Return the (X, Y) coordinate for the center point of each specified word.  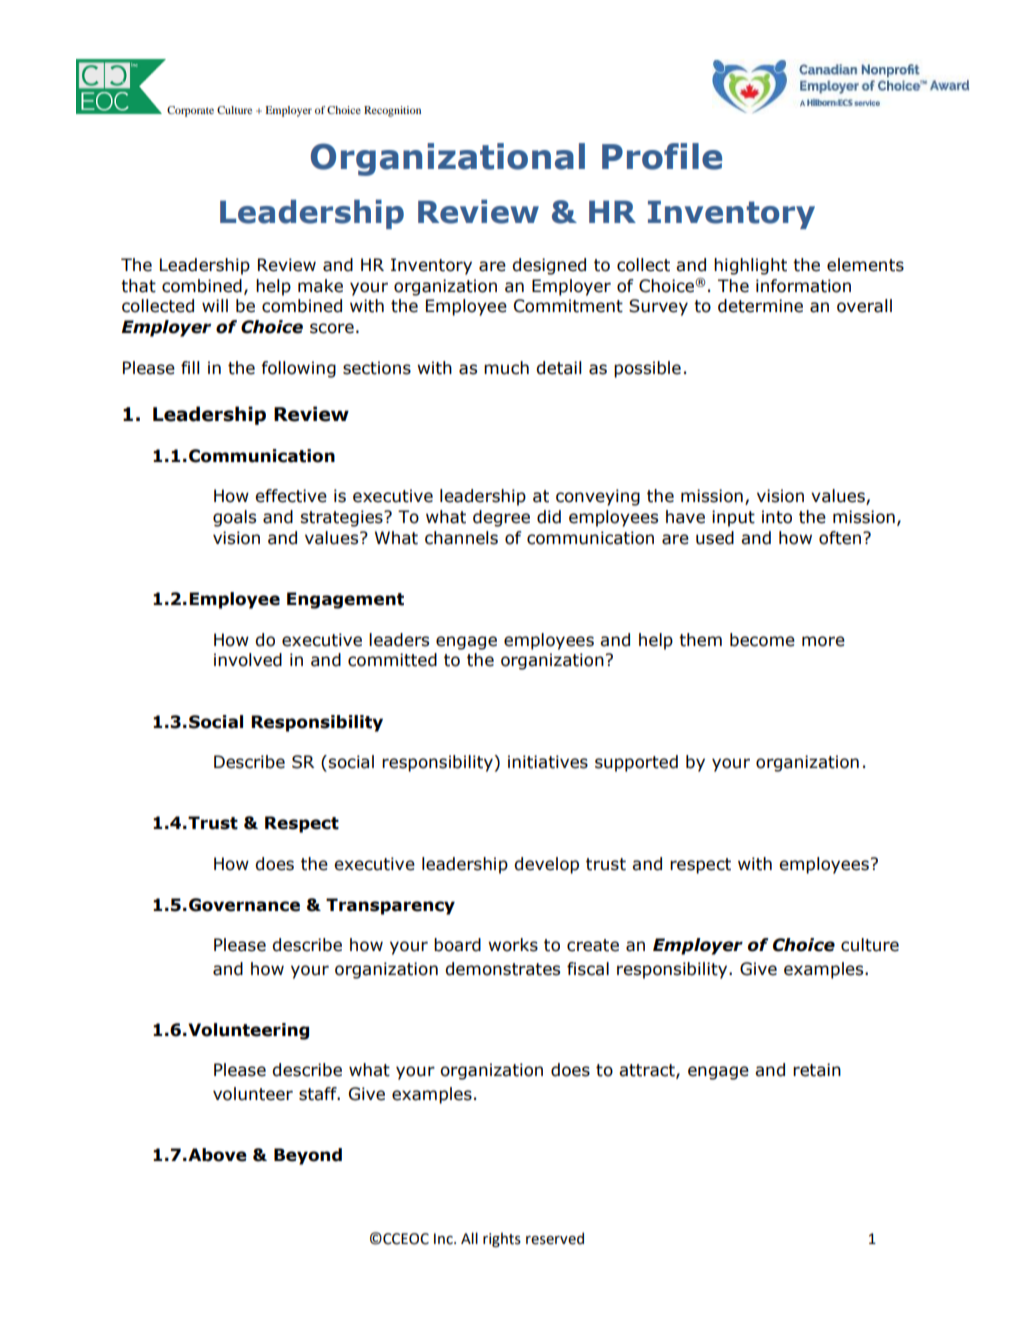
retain (817, 1070)
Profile (662, 156)
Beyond (308, 1156)
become (762, 640)
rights (502, 1239)
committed (392, 660)
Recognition (392, 111)
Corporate (190, 111)
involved (248, 660)
